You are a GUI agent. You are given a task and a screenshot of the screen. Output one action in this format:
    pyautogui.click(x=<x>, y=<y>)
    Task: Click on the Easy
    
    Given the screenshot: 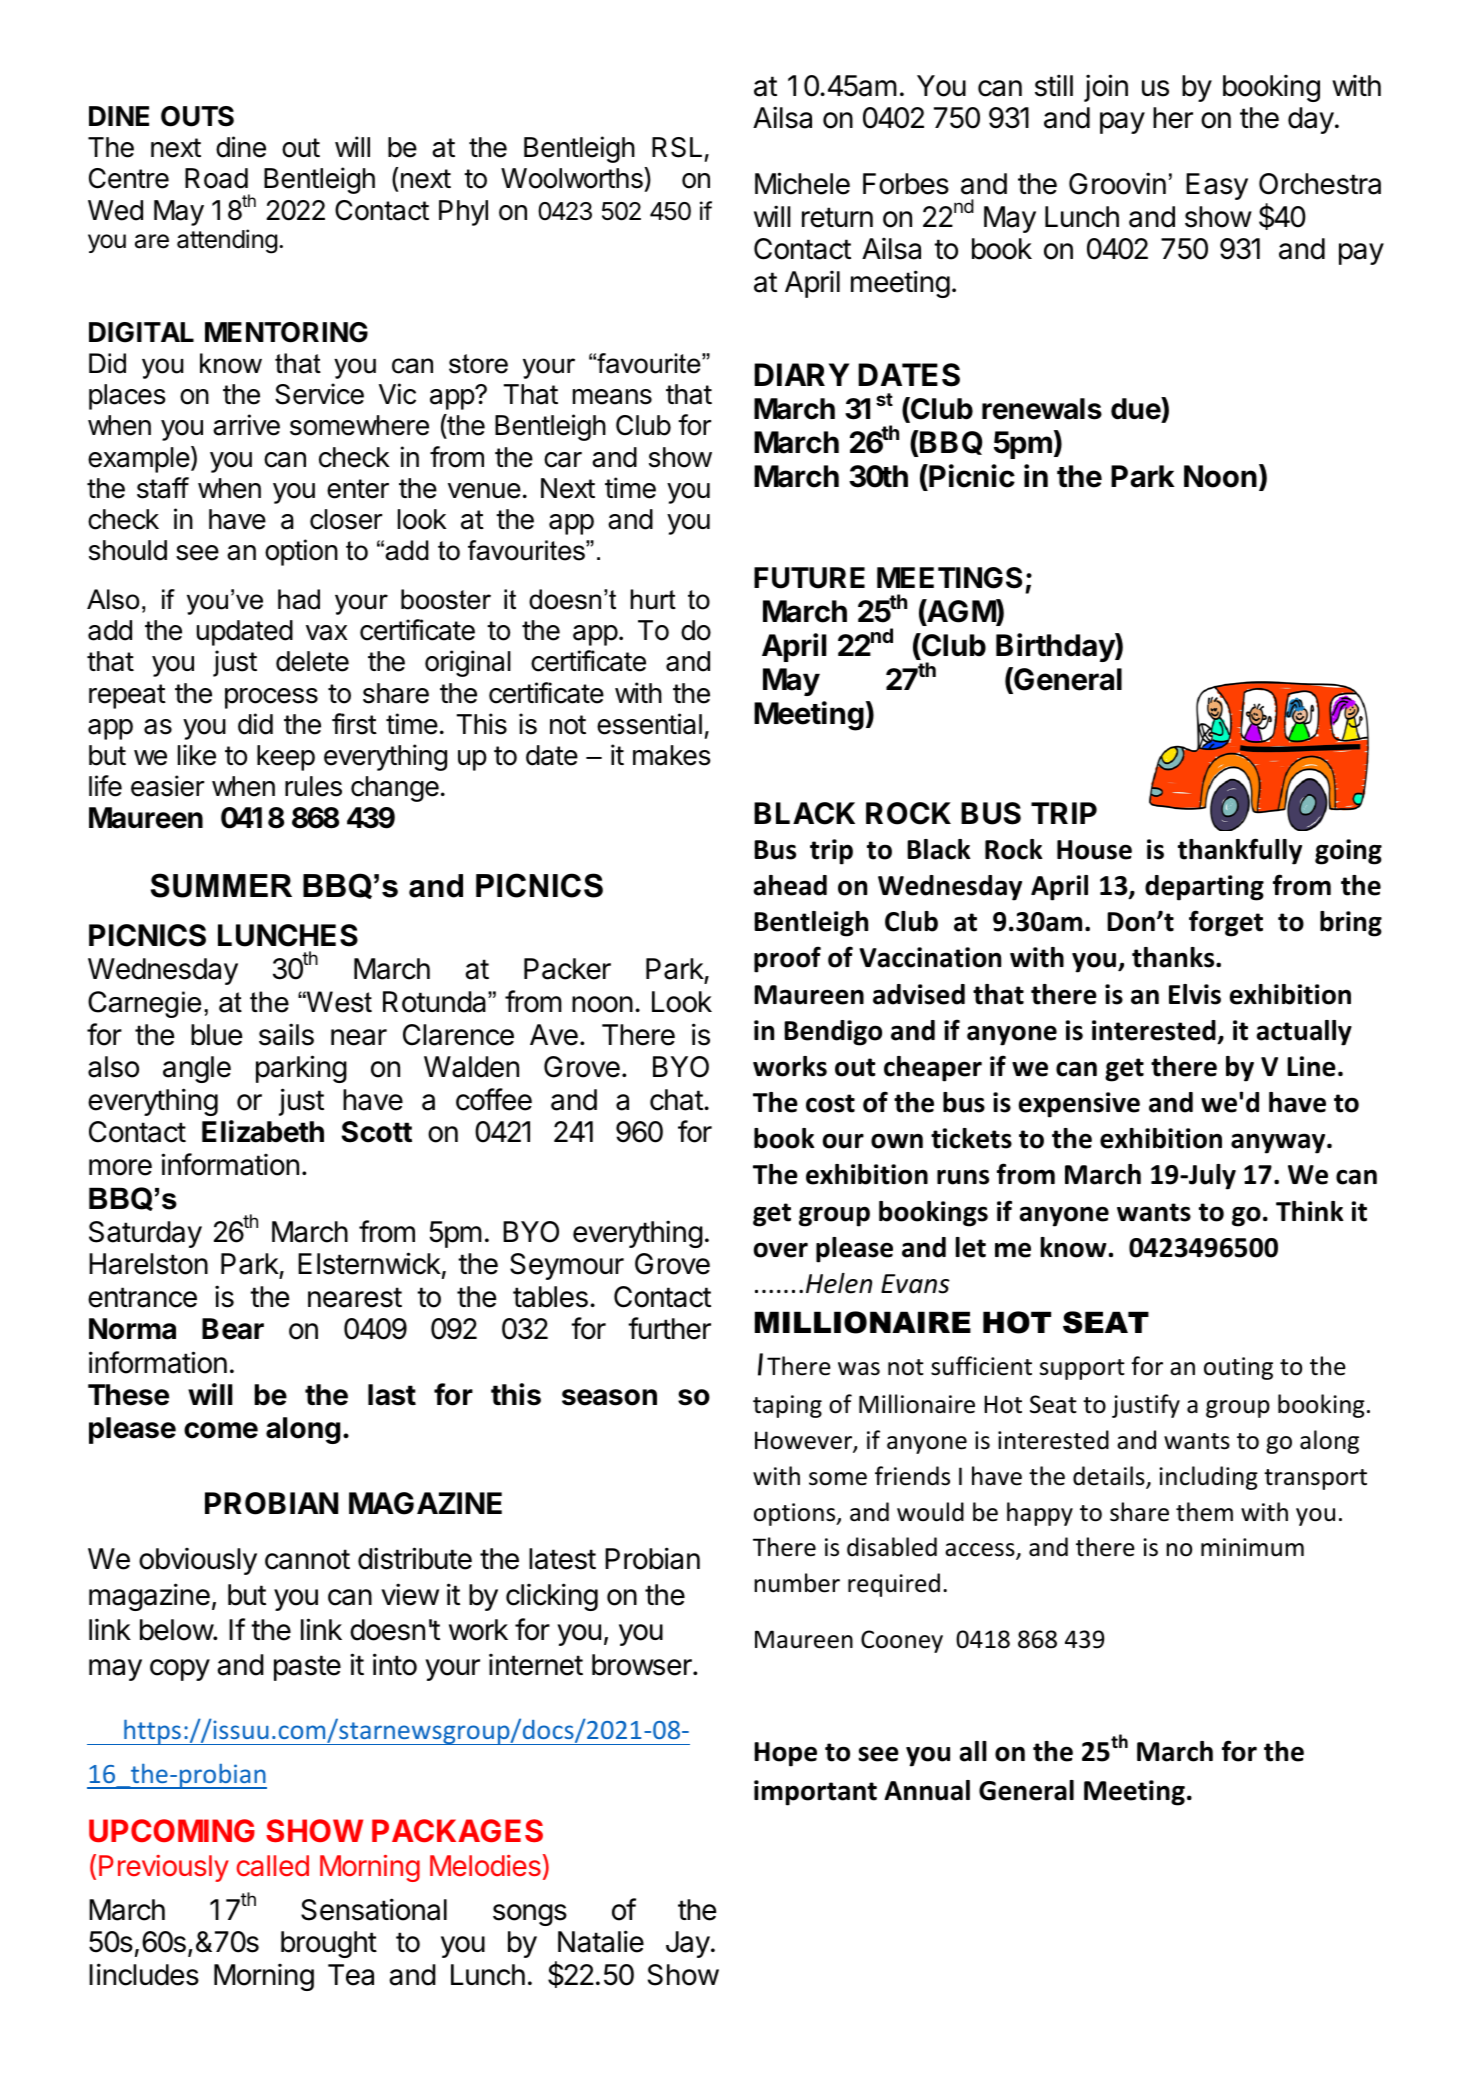 What is the action you would take?
    pyautogui.click(x=1217, y=186)
